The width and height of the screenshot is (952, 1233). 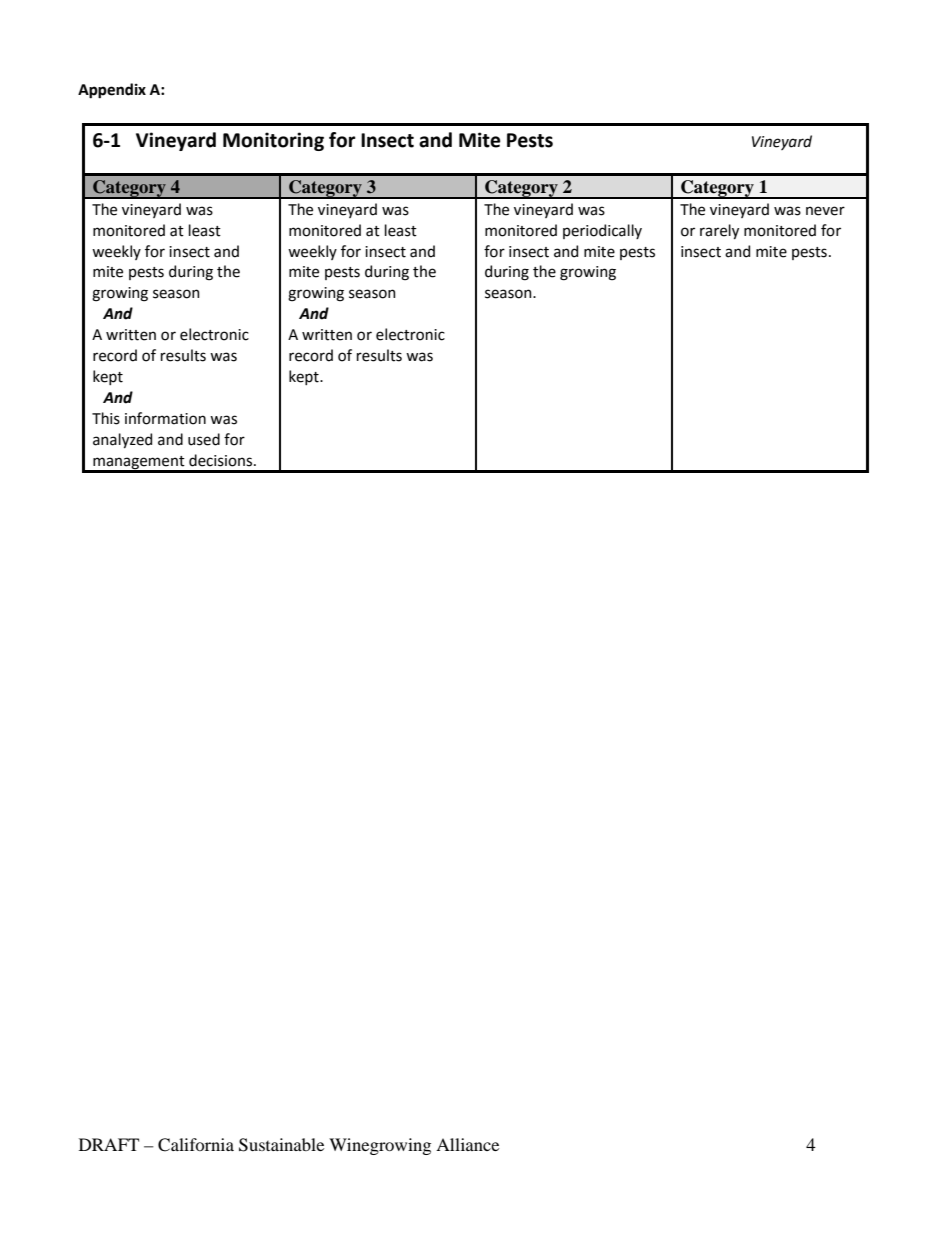 What do you see at coordinates (196, 1145) in the screenshot?
I see `California` at bounding box center [196, 1145].
